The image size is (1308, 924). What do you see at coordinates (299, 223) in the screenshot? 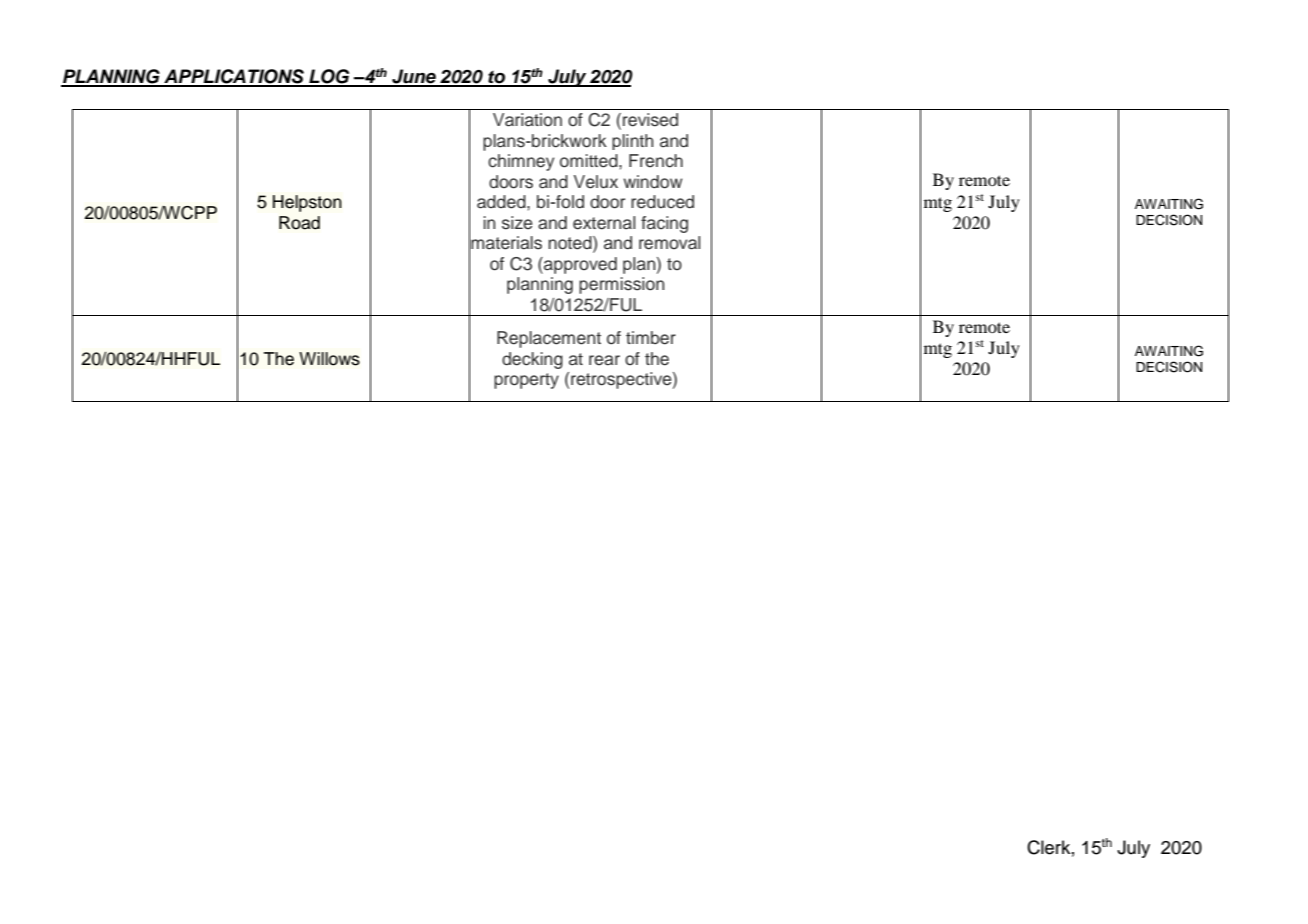
I see `Road` at bounding box center [299, 223].
